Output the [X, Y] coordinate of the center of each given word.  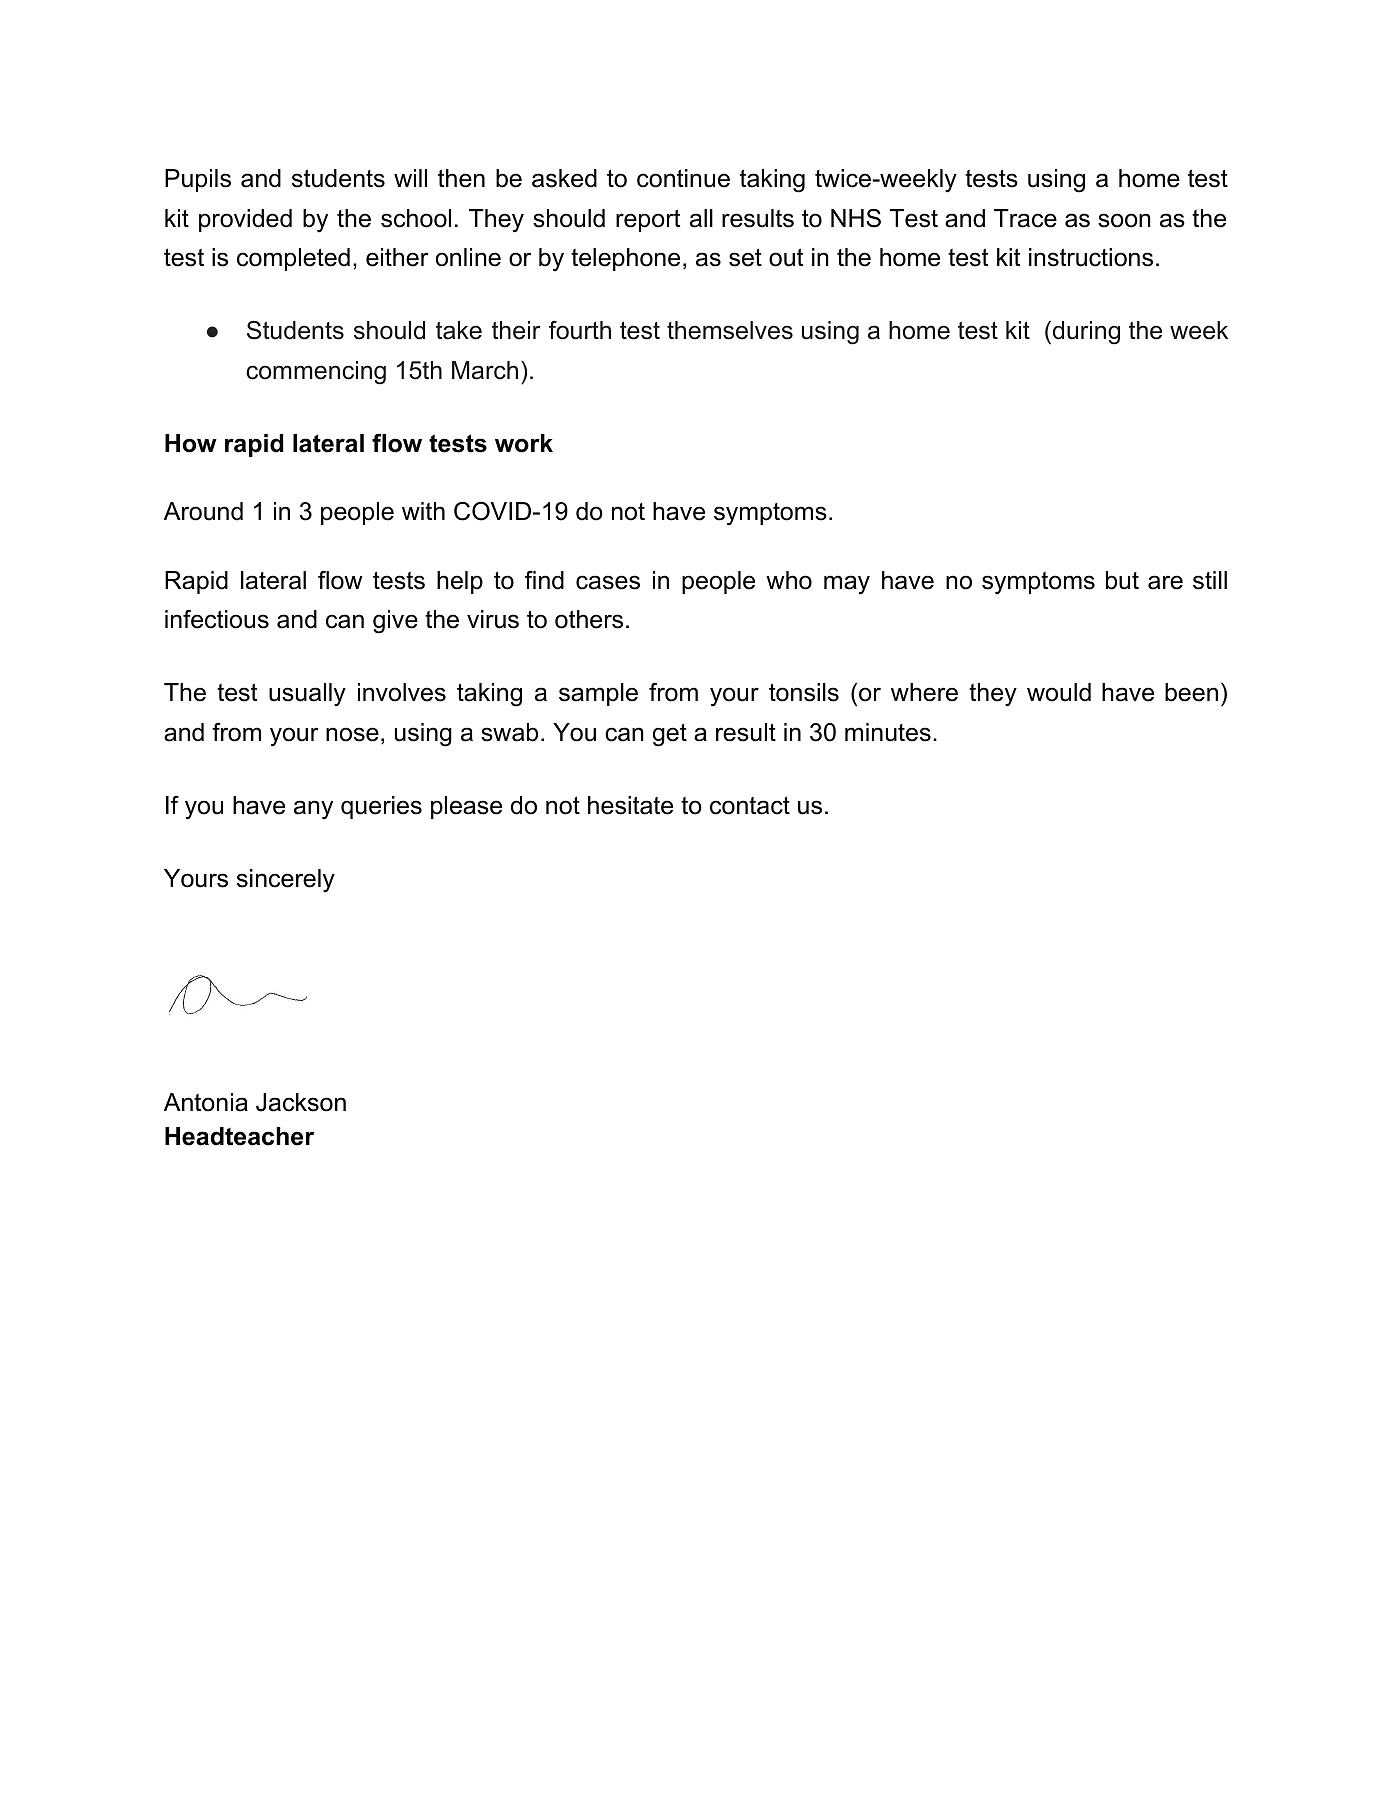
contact [750, 805]
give [395, 622]
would [1059, 692]
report [648, 220]
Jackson [301, 1102]
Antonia [206, 1102]
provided [245, 220]
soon [1124, 220]
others [589, 619]
